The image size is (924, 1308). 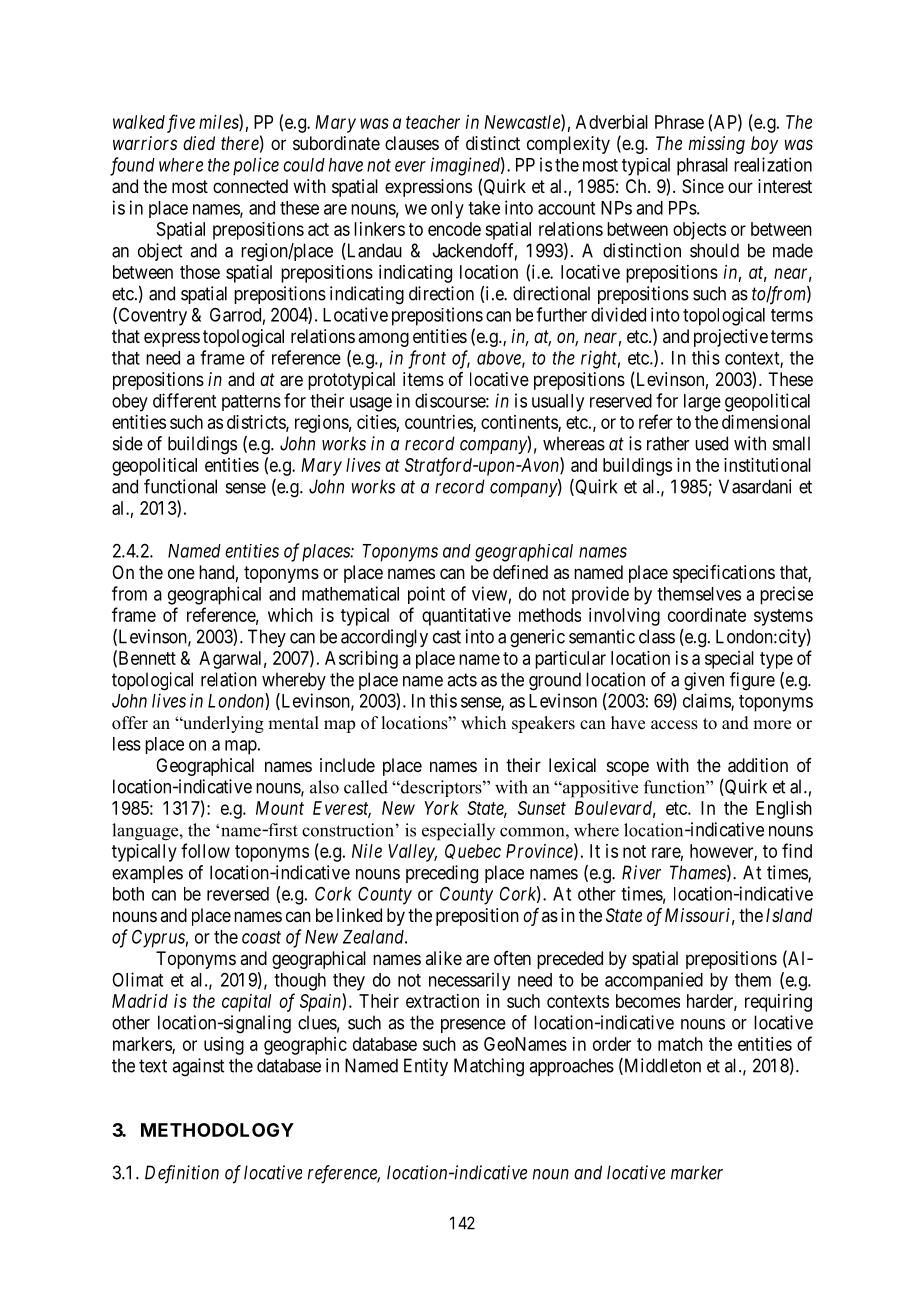 What do you see at coordinates (199, 143) in the image?
I see `died` at bounding box center [199, 143].
